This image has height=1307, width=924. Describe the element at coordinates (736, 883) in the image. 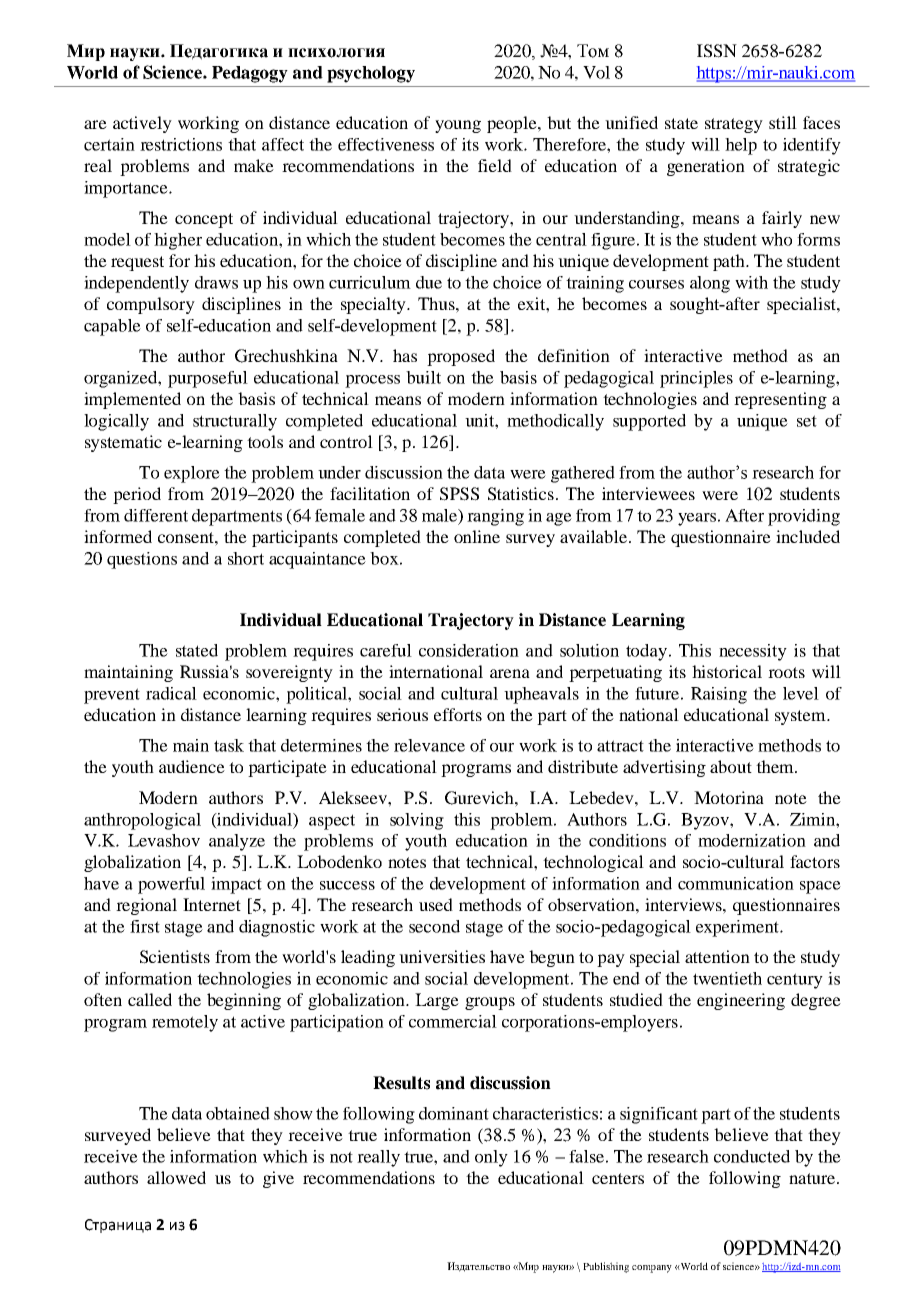

I see `communication` at that location.
